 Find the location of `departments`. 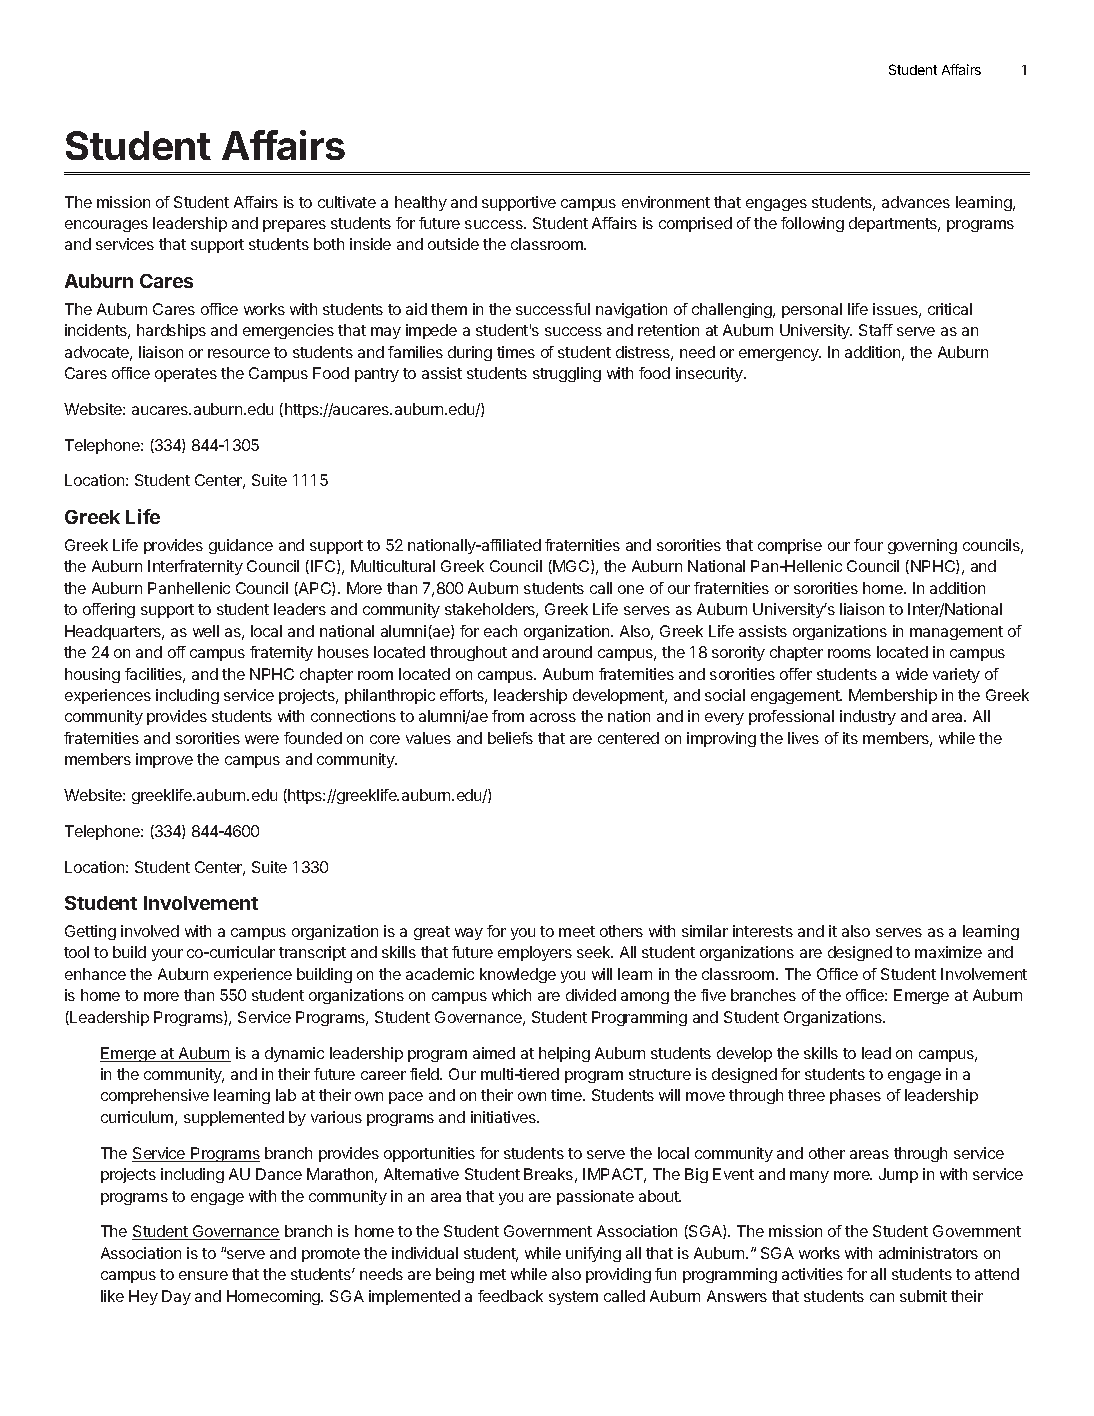

departments is located at coordinates (894, 224).
